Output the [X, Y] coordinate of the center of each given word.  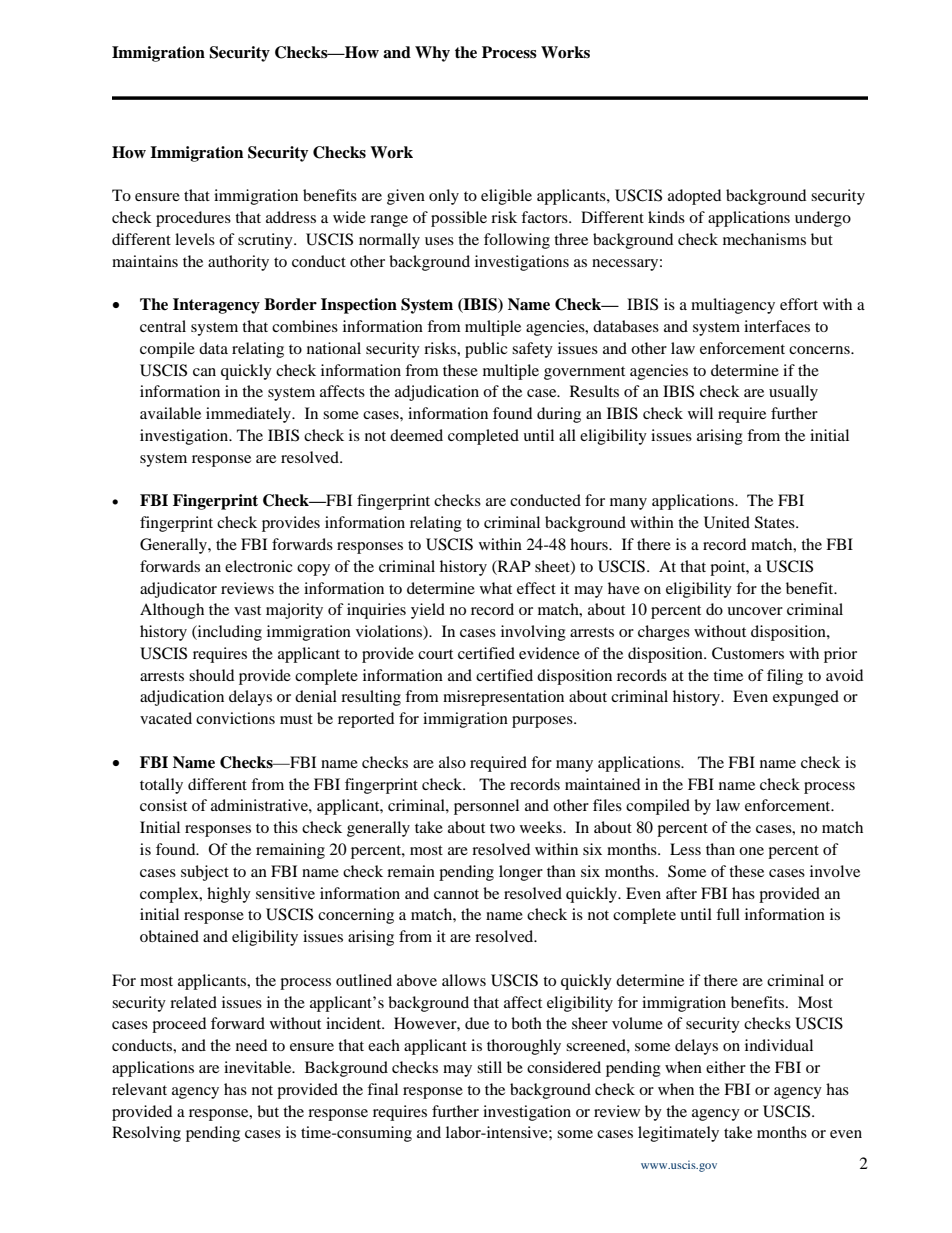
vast [247, 610]
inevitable [259, 1067]
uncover [755, 611]
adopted [694, 197]
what [496, 588]
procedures [193, 219]
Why [432, 54]
